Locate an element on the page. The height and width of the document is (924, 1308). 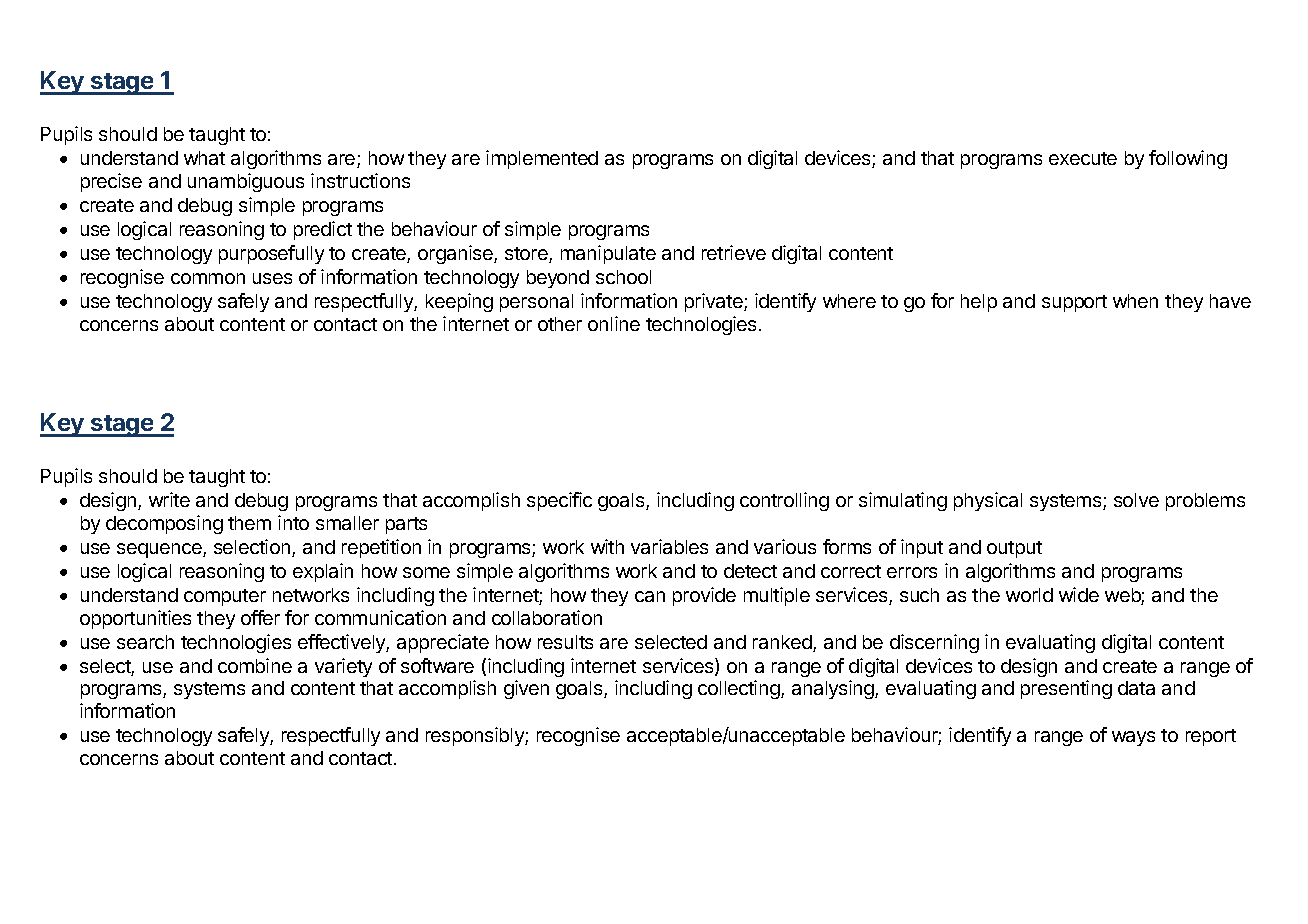
variables is located at coordinates (669, 546).
